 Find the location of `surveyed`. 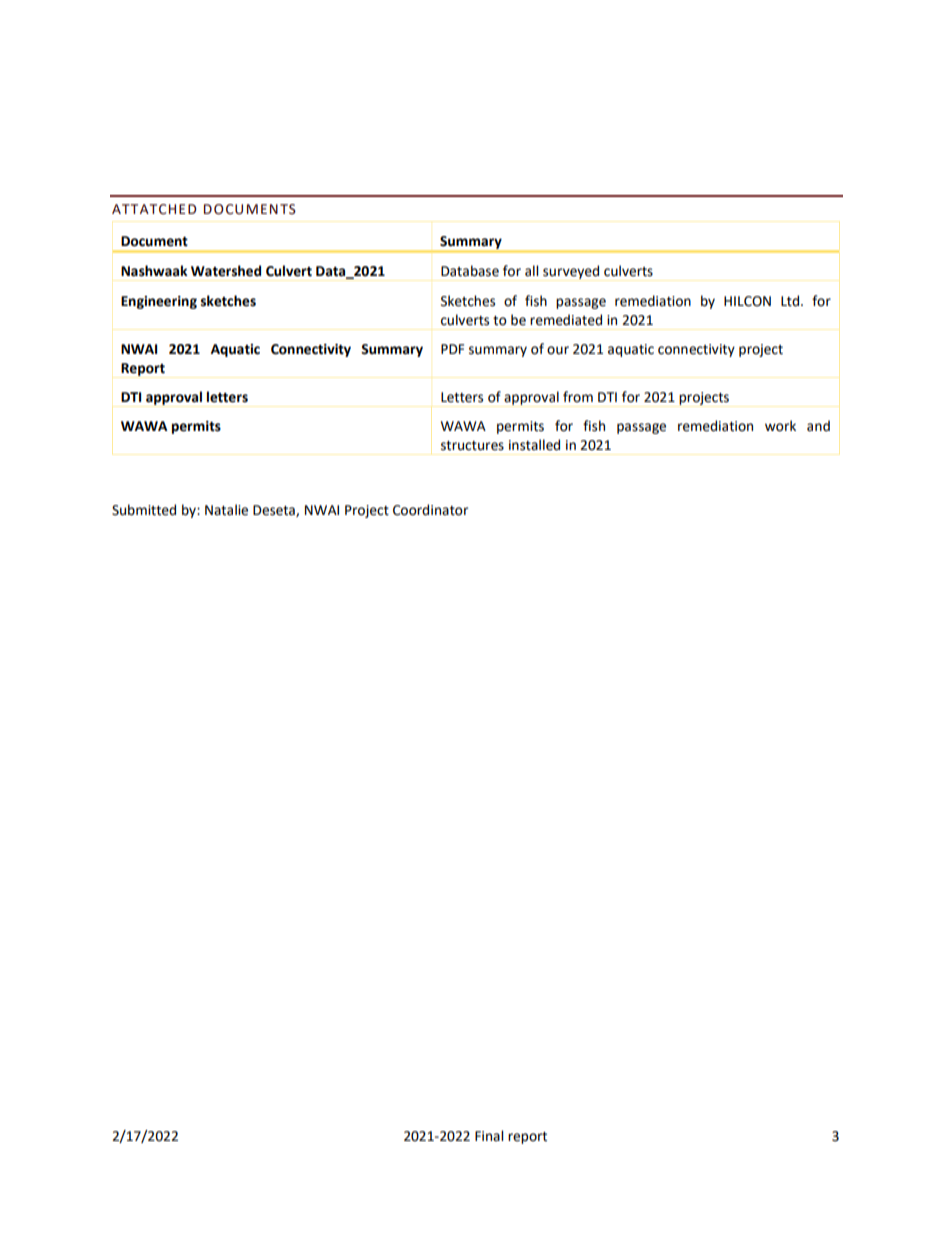

surveyed is located at coordinates (571, 272).
